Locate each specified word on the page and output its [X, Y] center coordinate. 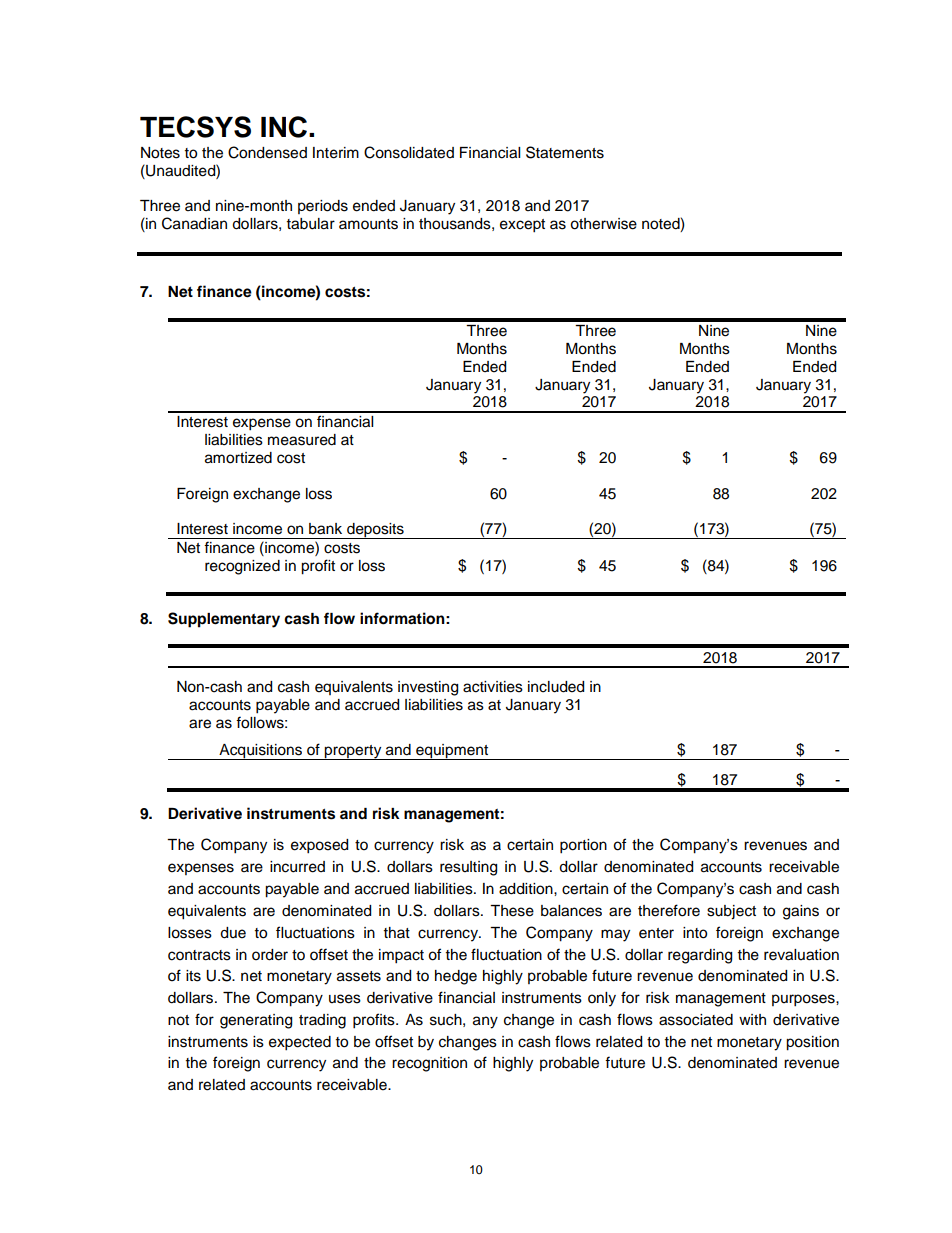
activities [493, 687]
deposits [375, 531]
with [752, 1019]
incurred [297, 867]
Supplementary [224, 620]
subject [731, 912]
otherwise [603, 224]
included [556, 687]
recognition [429, 1064]
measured [302, 440]
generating [256, 1021]
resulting [468, 868]
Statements [565, 152]
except [522, 226]
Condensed [267, 152]
